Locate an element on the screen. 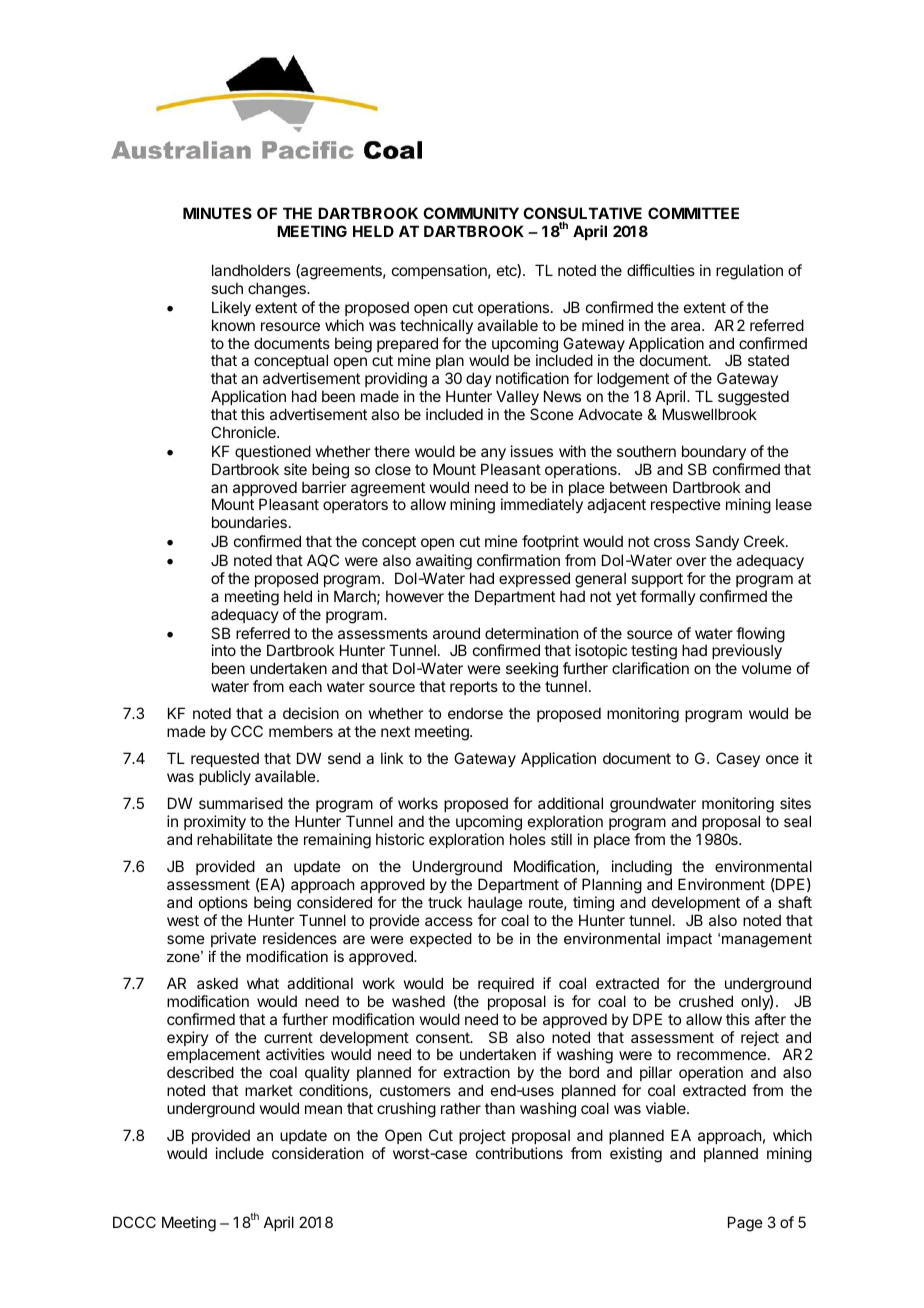 The height and width of the screenshot is (1308, 924). volume is located at coordinates (767, 668).
